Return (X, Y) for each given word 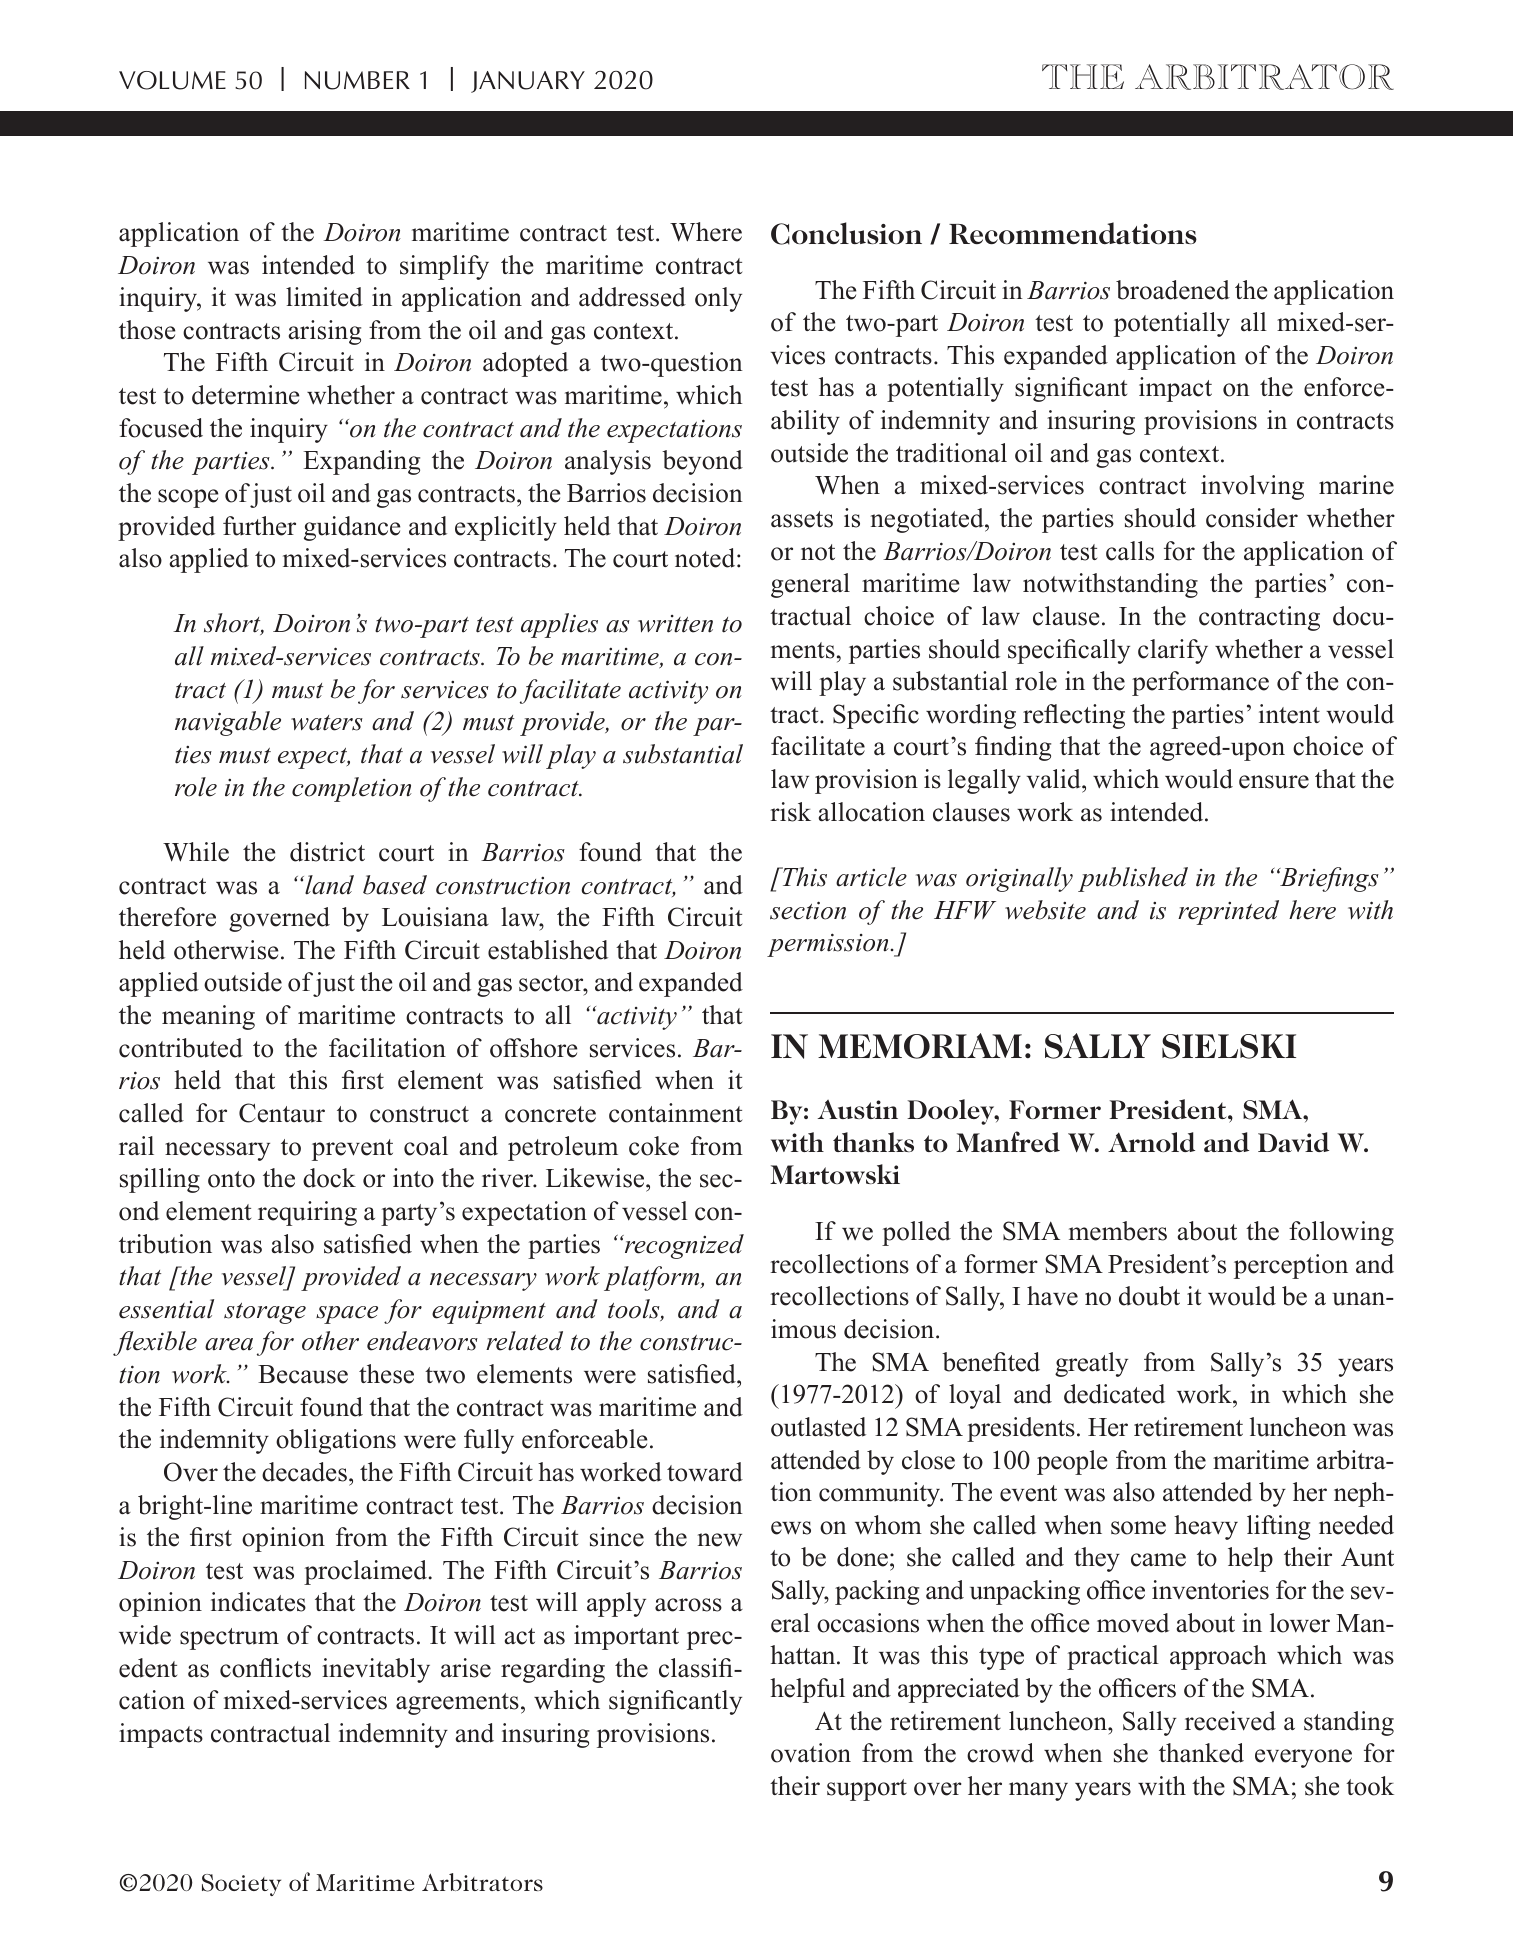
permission (828, 945)
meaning (208, 1017)
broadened (1173, 290)
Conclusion (846, 233)
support (867, 1790)
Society (241, 1885)
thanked (1201, 1753)
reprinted (1228, 912)
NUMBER (357, 80)
